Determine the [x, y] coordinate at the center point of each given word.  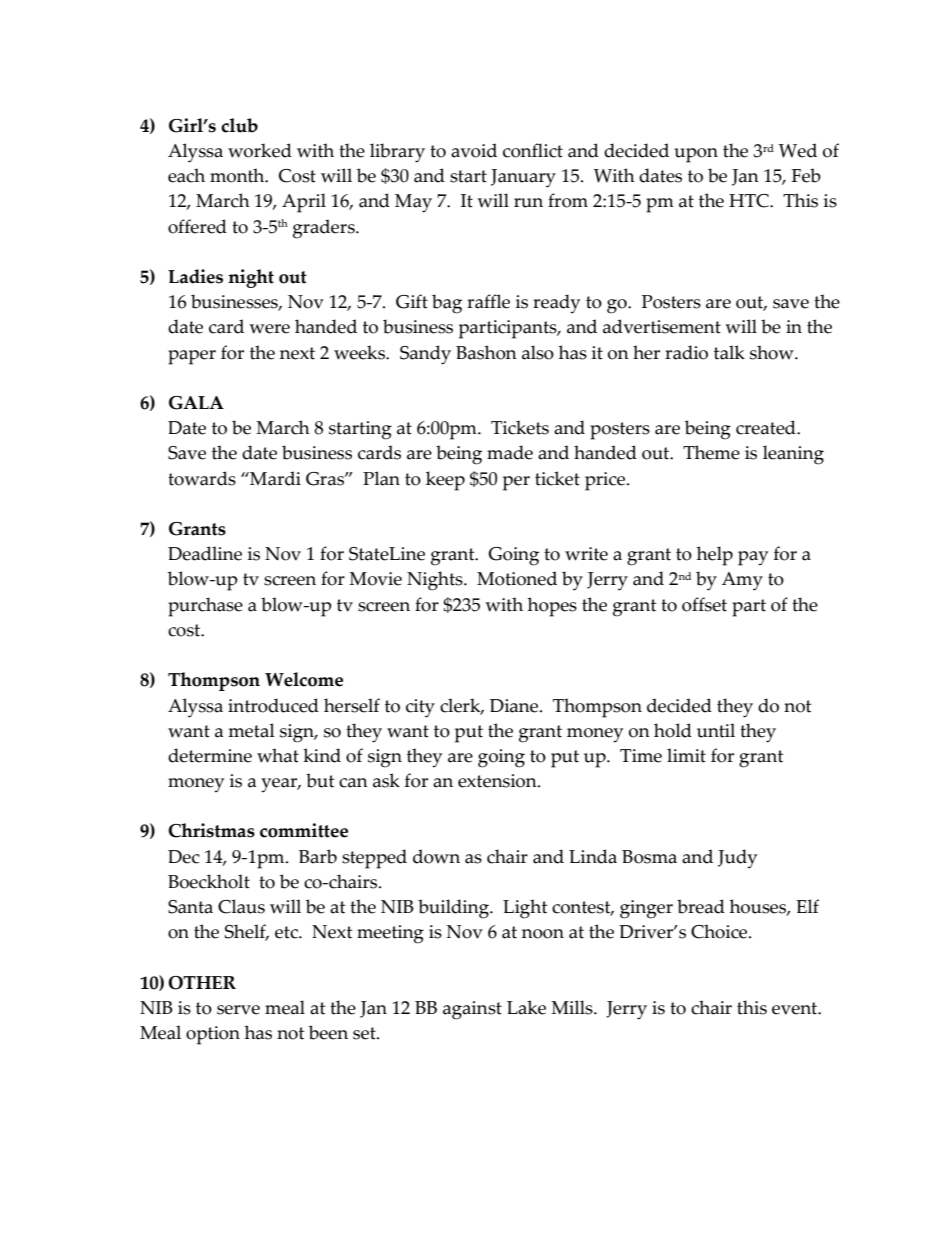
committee [304, 830]
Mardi [274, 478]
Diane [515, 706]
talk [729, 352]
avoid [474, 150]
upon [696, 155]
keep [445, 481]
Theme [711, 452]
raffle [488, 301]
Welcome [304, 679]
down [436, 856]
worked [260, 150]
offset [704, 604]
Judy [737, 859]
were [269, 329]
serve [238, 1010]
